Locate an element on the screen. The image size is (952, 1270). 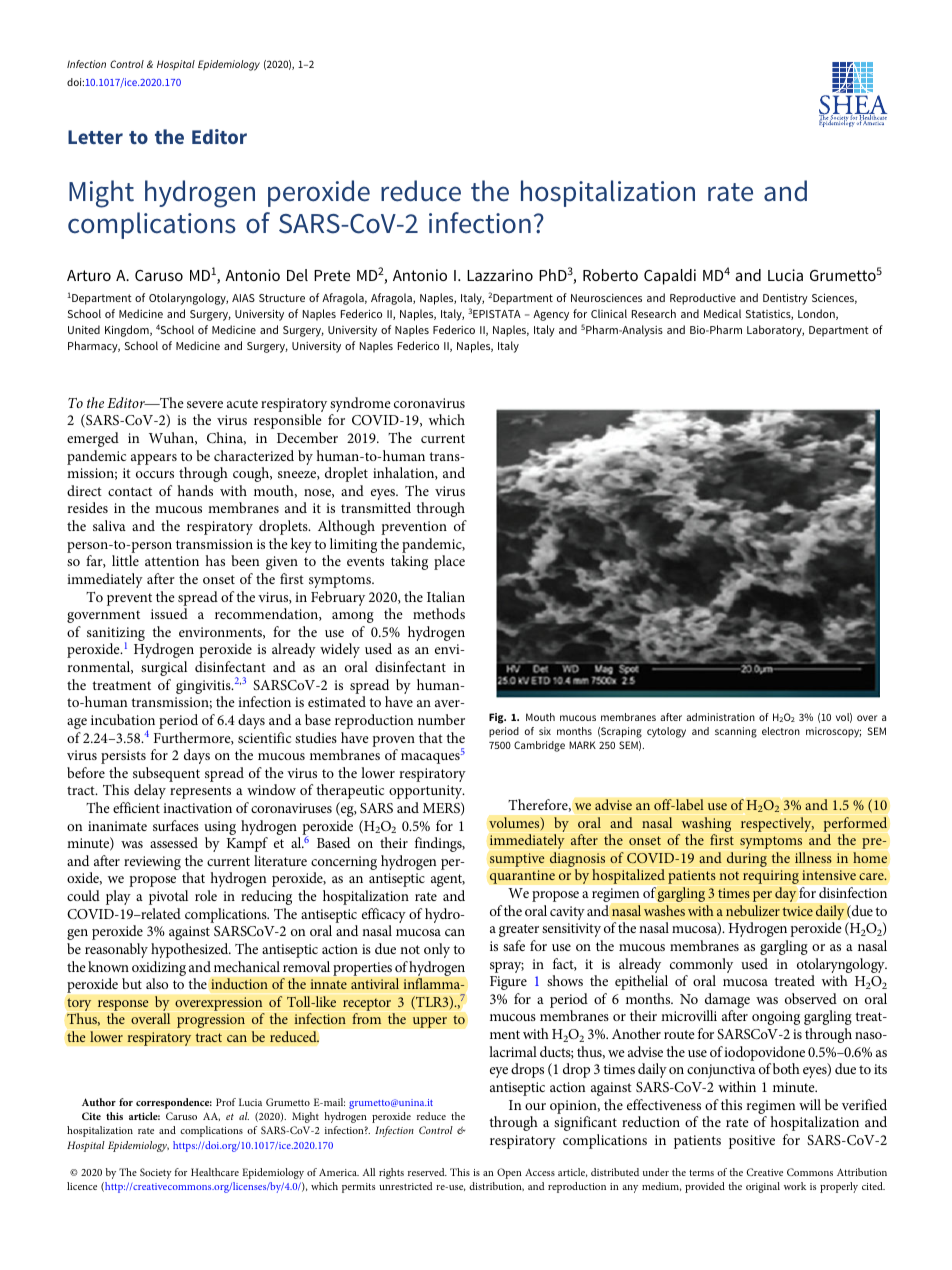
Capaldi is located at coordinates (670, 277).
